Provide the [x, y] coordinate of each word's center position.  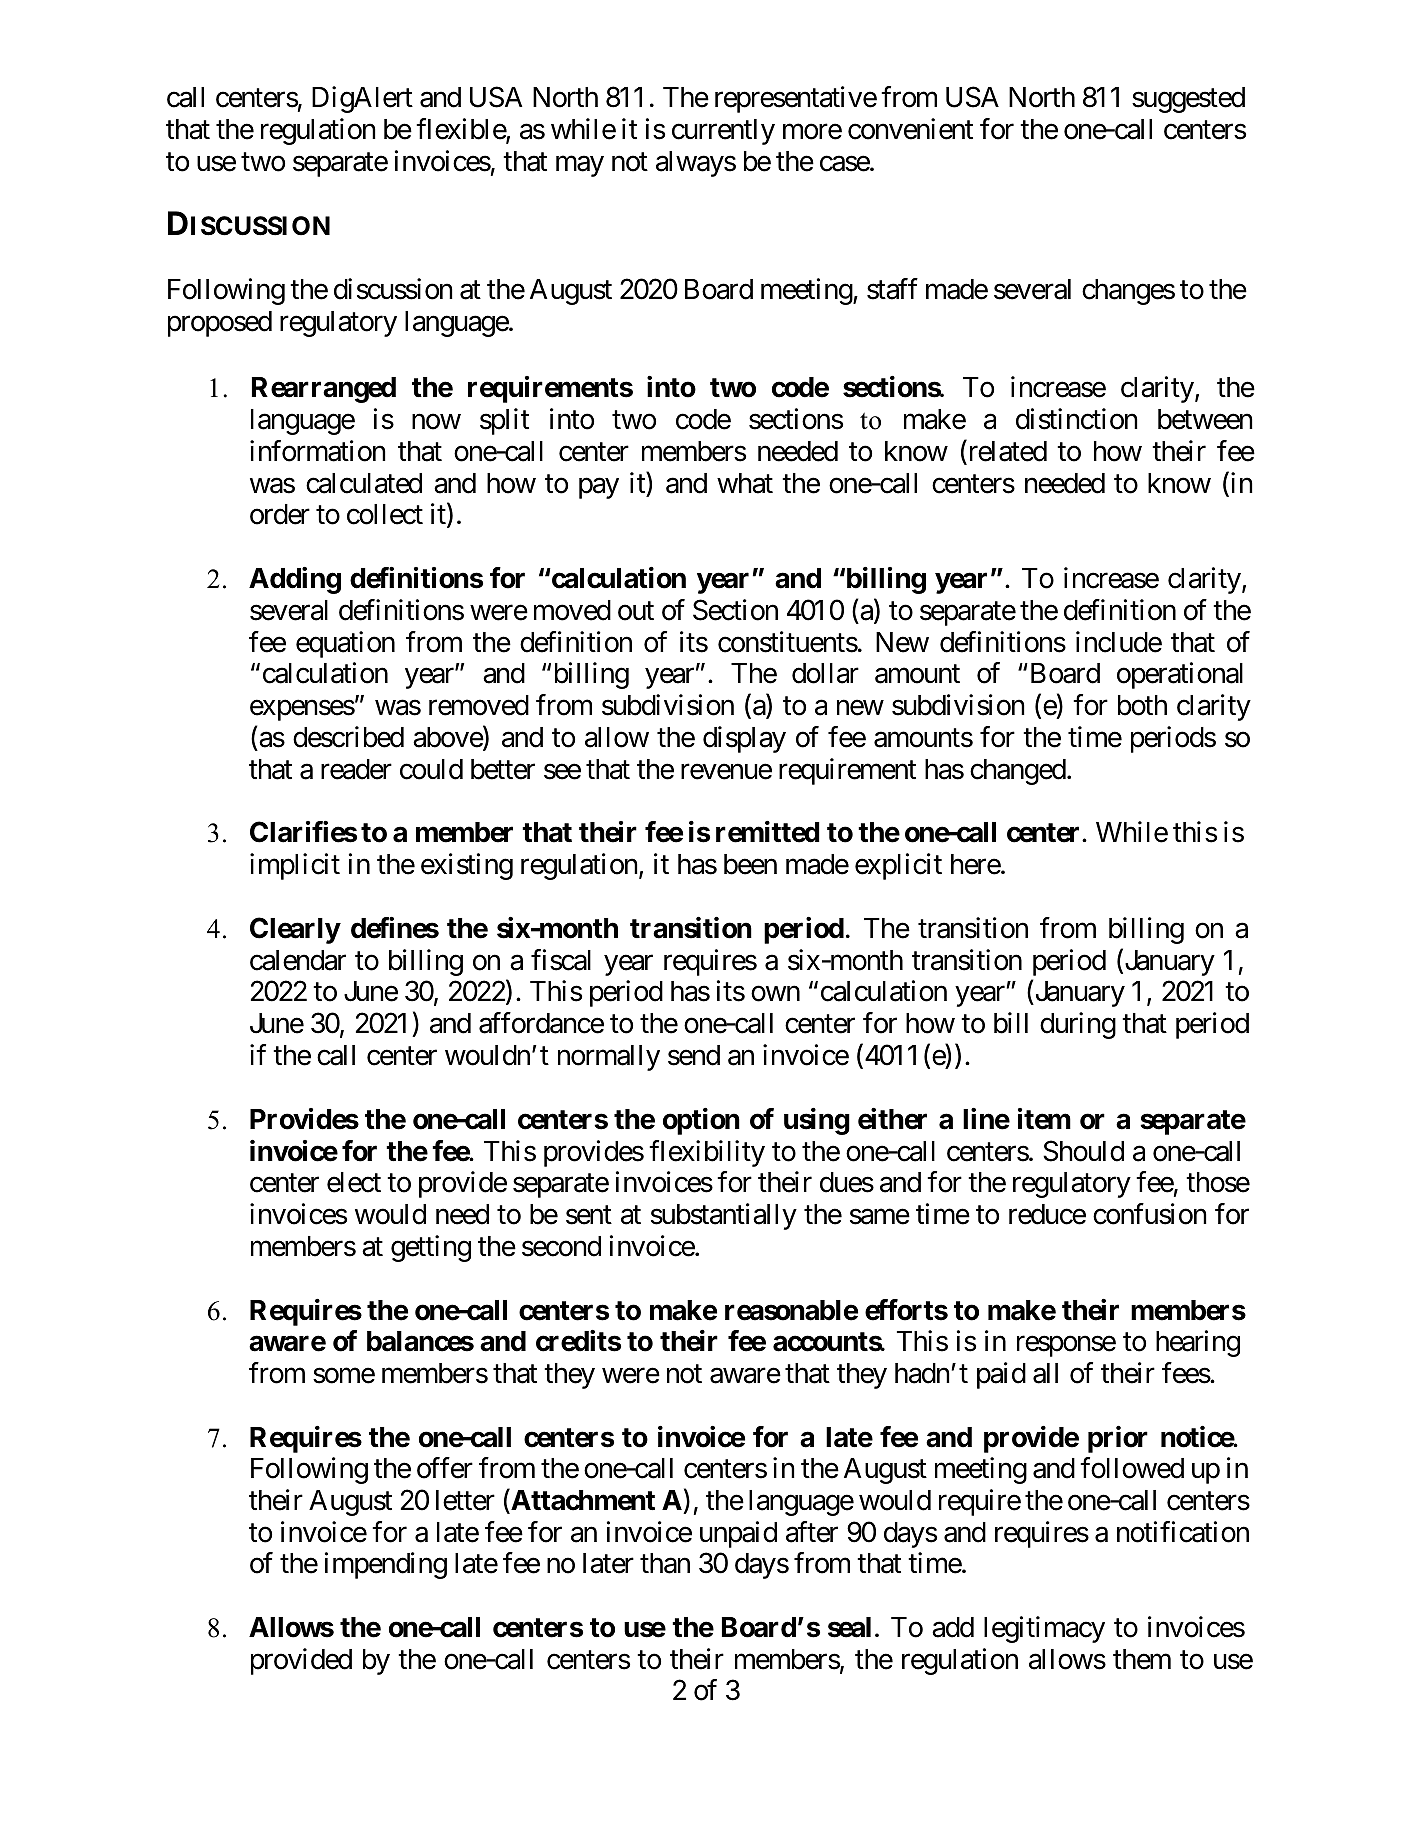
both [1142, 705]
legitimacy [1044, 1629]
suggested [1188, 100]
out [636, 611]
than [665, 1563]
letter [465, 1500]
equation [345, 644]
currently [723, 132]
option [701, 1121]
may [580, 166]
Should [1083, 1151]
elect [354, 1182]
